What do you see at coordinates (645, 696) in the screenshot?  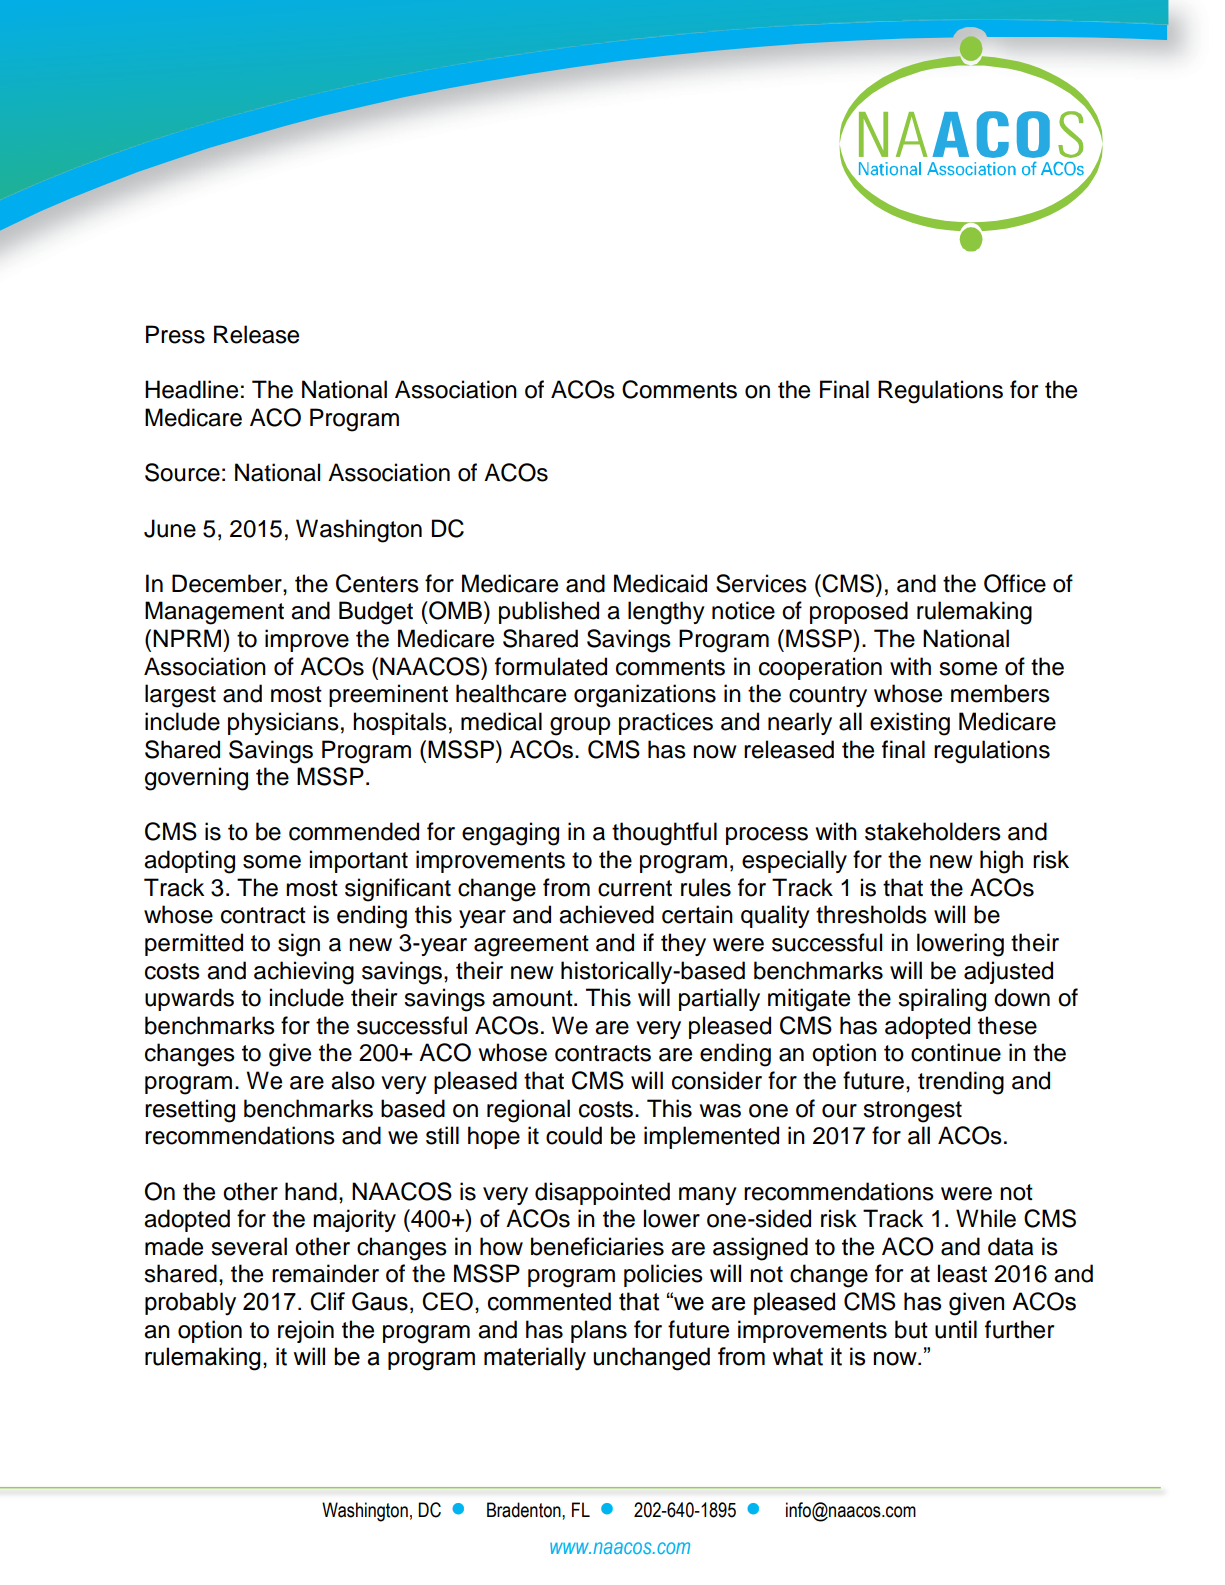 I see `organizations` at bounding box center [645, 696].
